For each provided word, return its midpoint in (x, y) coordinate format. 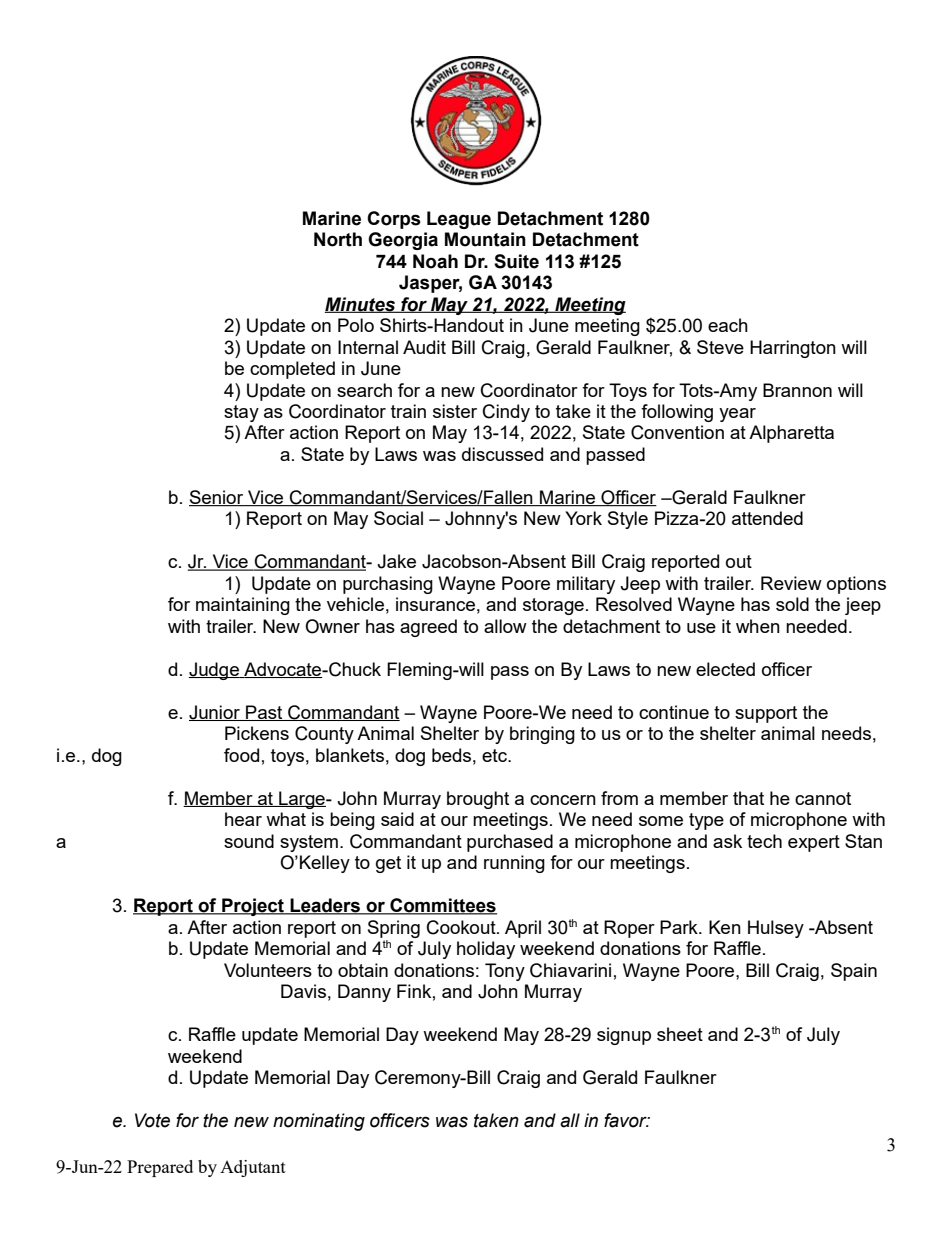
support (766, 714)
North (338, 239)
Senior (217, 498)
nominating (319, 1122)
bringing (542, 735)
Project (253, 907)
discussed (502, 454)
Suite (516, 261)
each (728, 325)
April (523, 929)
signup (624, 1036)
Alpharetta (791, 434)
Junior (216, 713)
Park (680, 927)
